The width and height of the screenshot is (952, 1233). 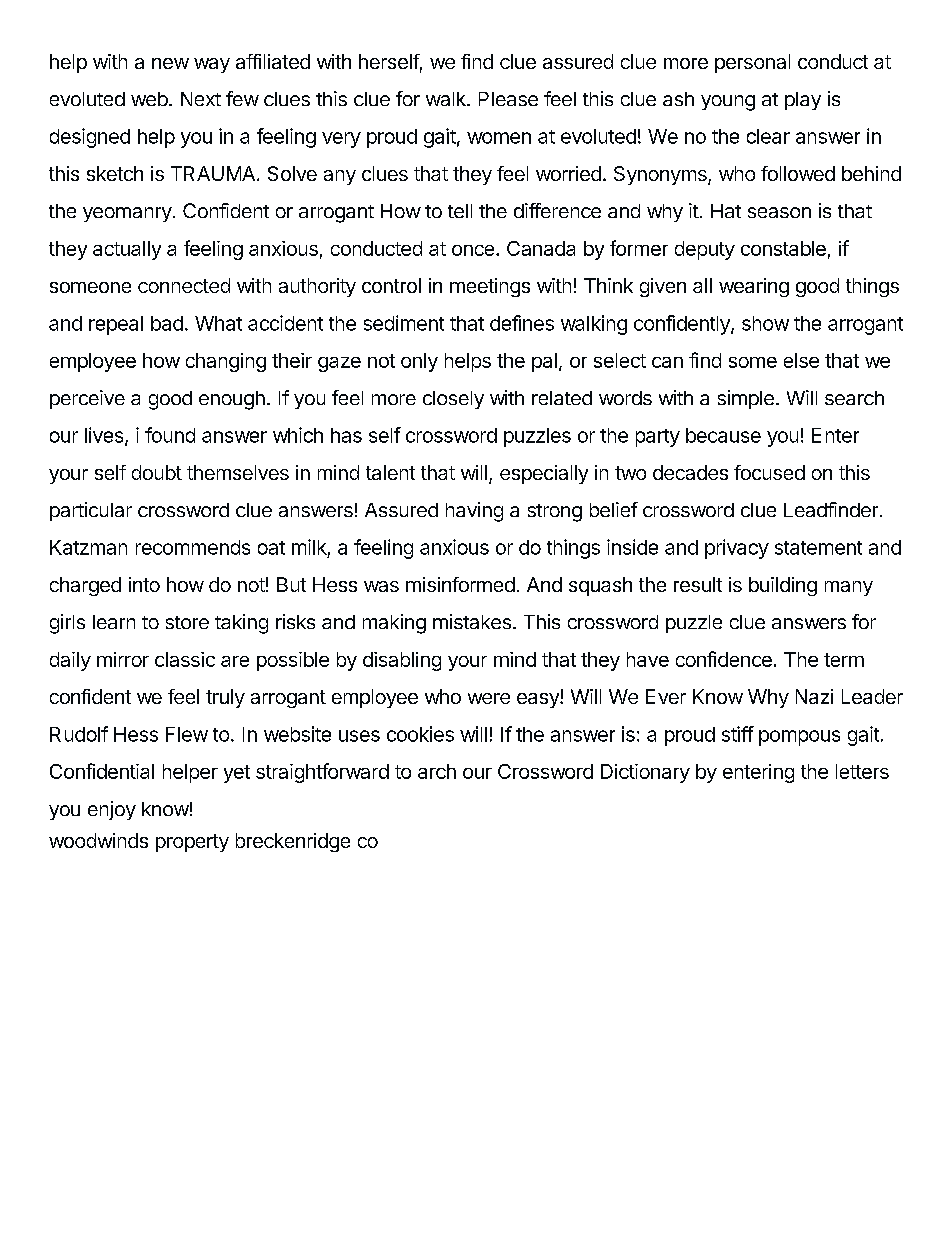 I want to click on constable, so click(x=783, y=248).
